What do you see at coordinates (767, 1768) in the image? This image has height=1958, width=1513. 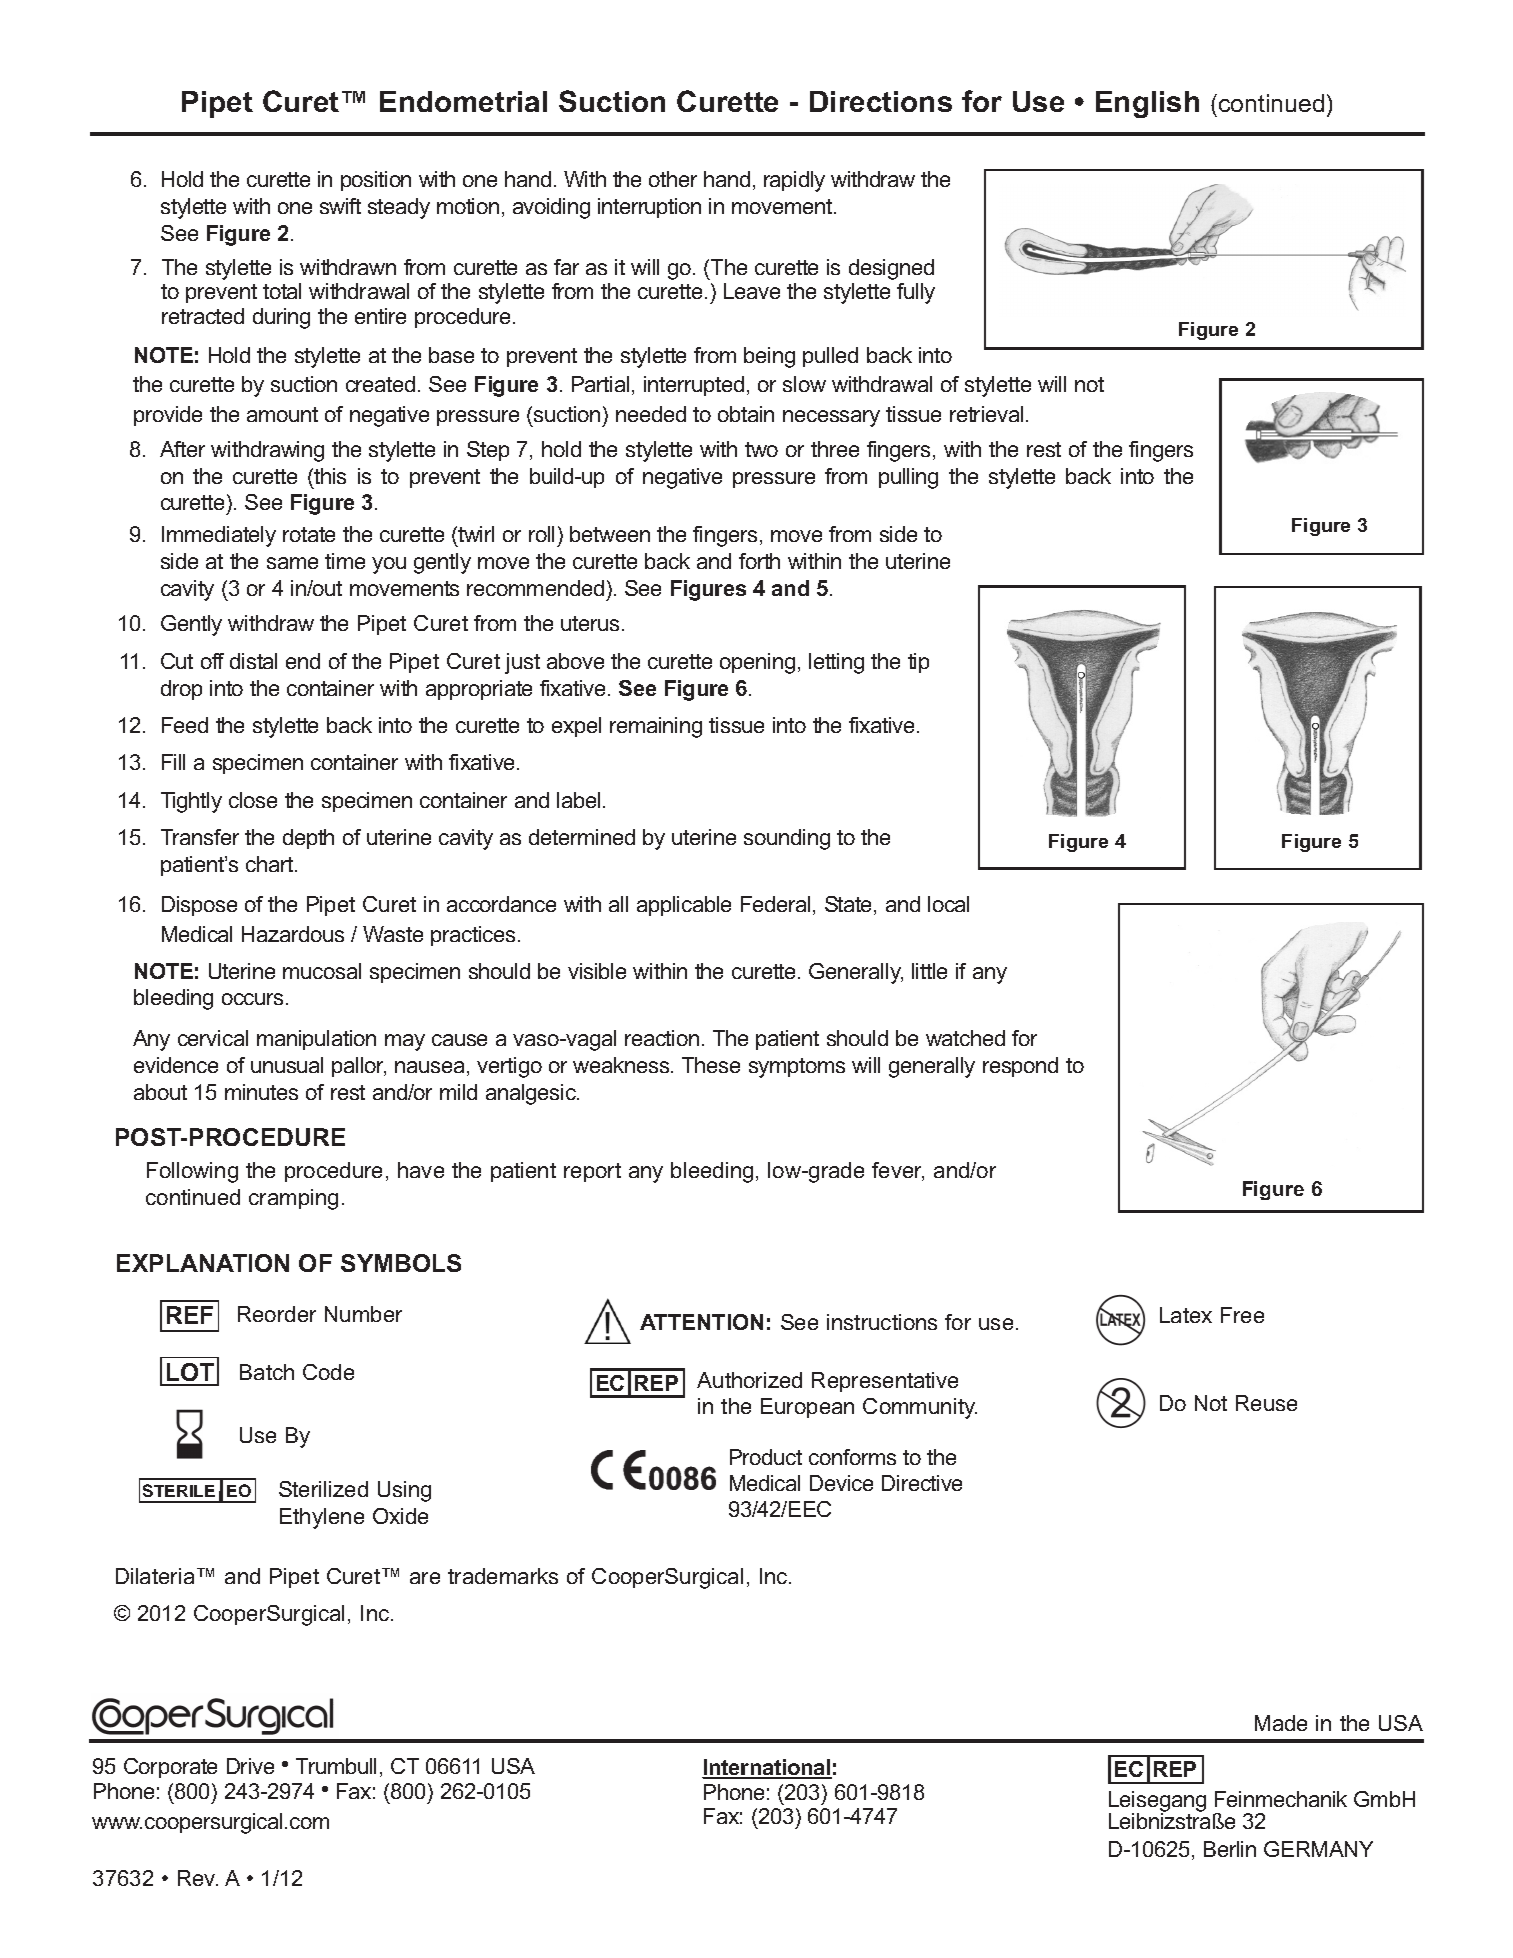 I see `International` at bounding box center [767, 1768].
